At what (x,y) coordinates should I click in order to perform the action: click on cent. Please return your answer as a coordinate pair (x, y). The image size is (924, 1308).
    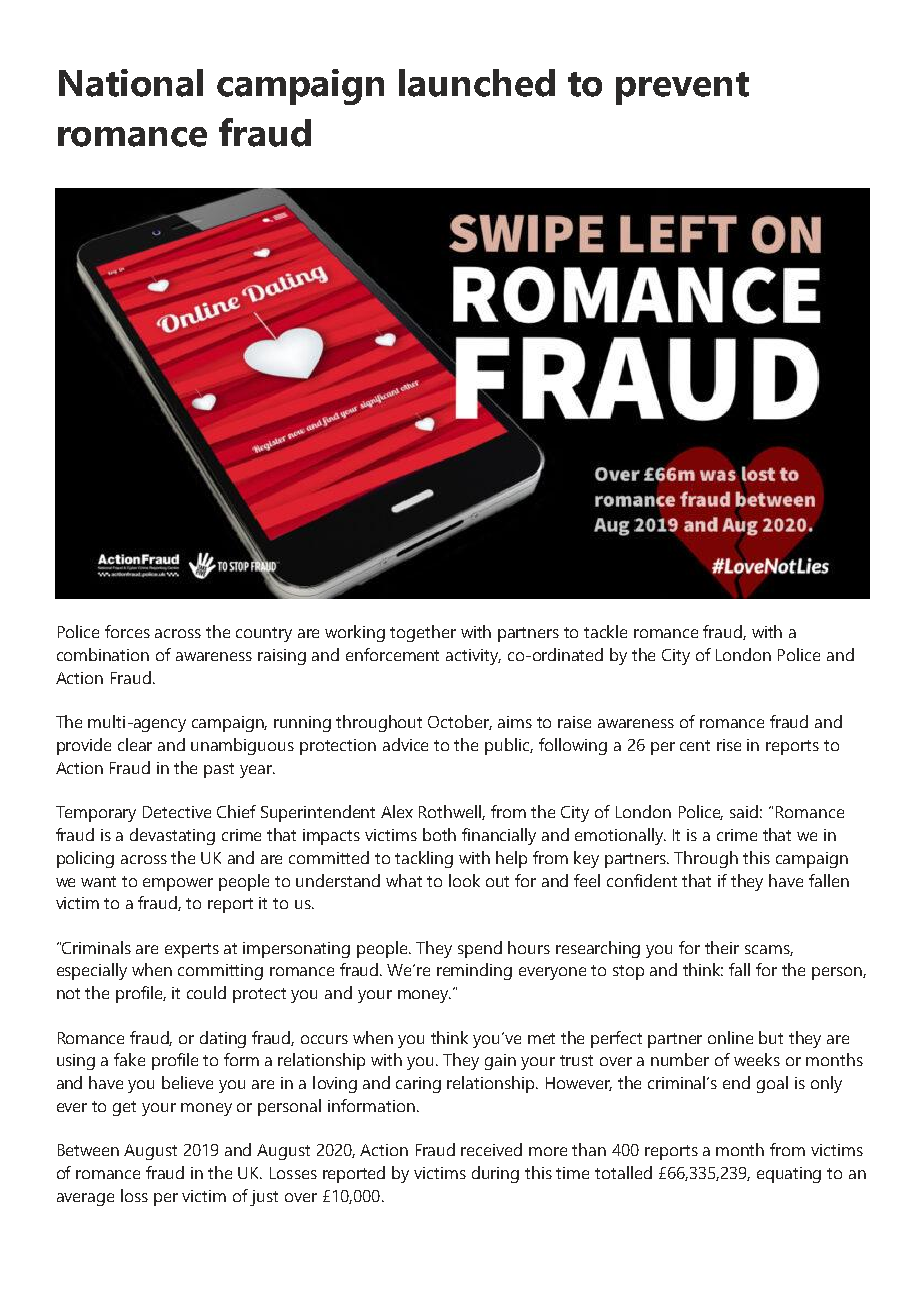
    Looking at the image, I should click on (695, 745).
